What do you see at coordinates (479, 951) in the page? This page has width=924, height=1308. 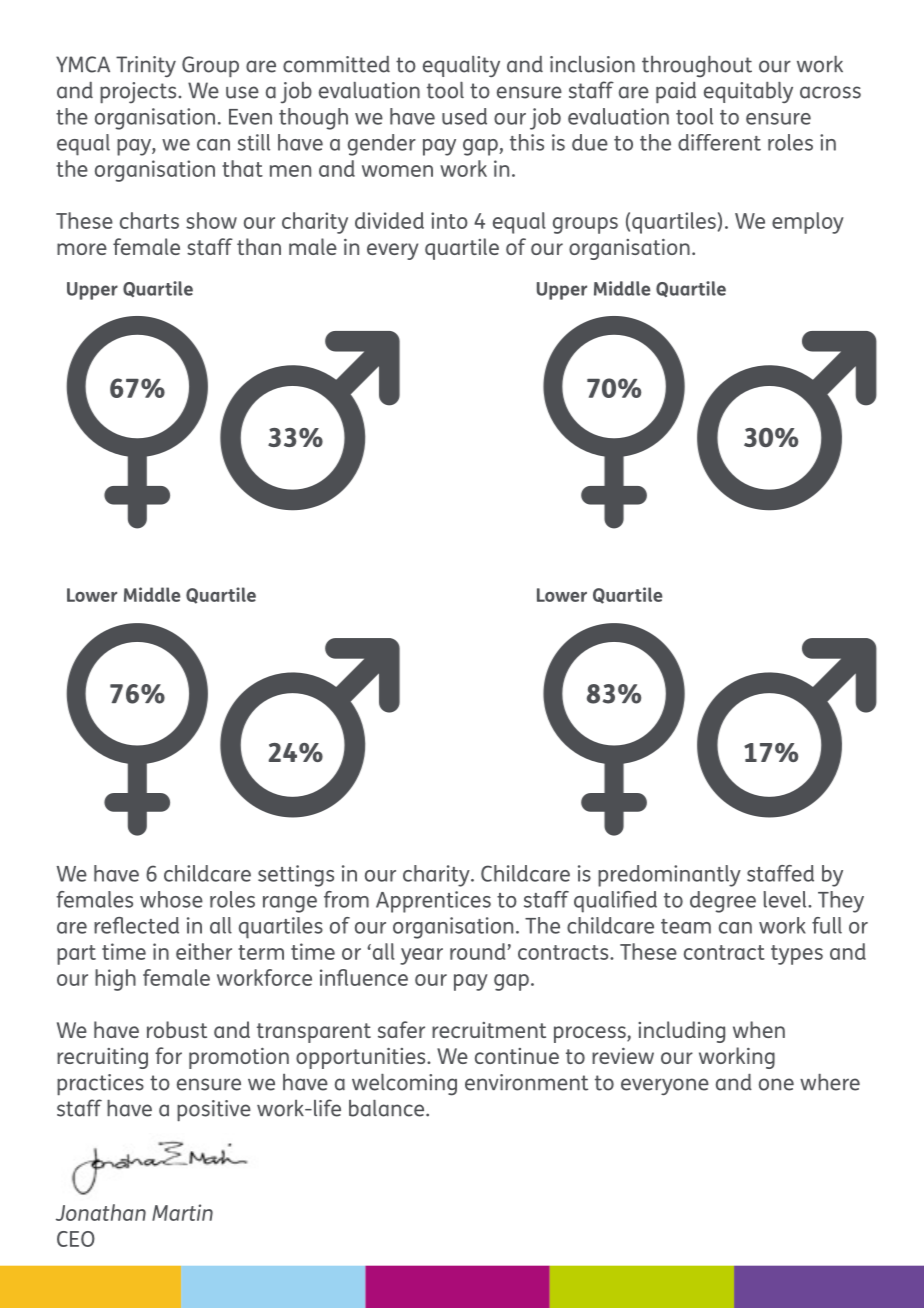 I see `round` at bounding box center [479, 951].
